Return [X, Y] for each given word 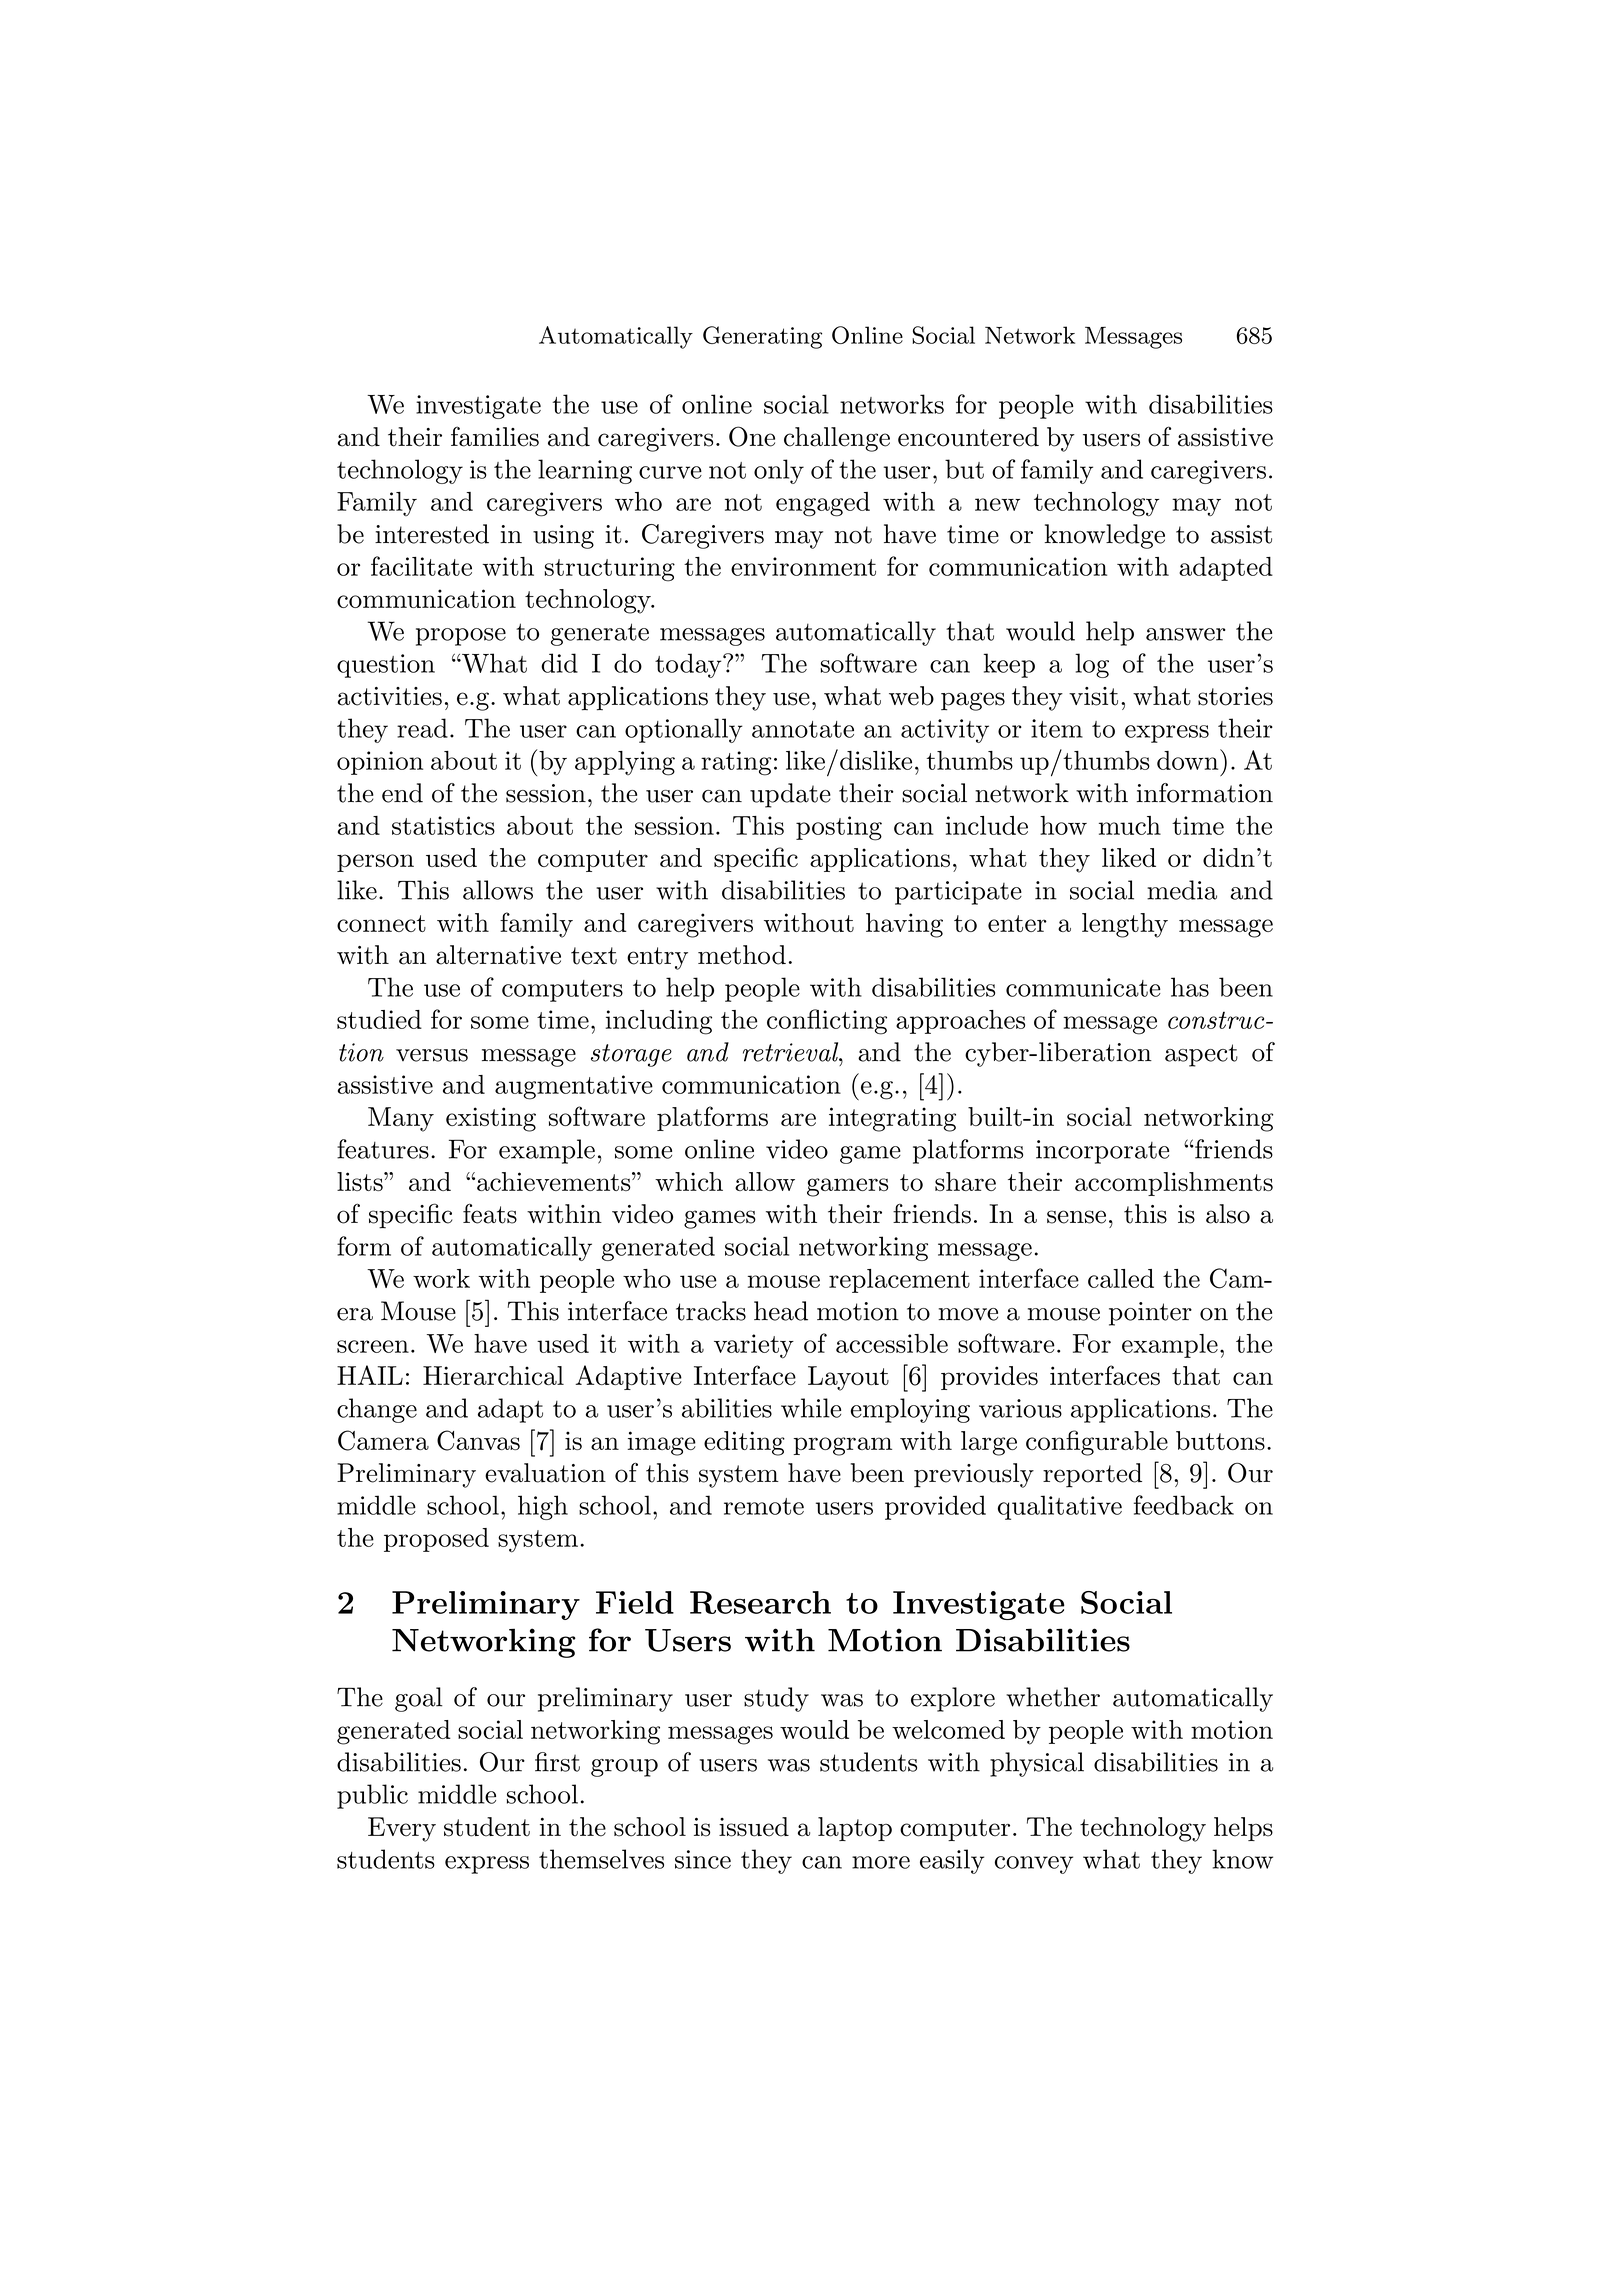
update [790, 795]
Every [402, 1829]
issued [754, 1827]
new [997, 504]
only [779, 471]
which [689, 1181]
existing [491, 1119]
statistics [443, 825]
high [543, 1507]
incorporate [1102, 1152]
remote [764, 1506]
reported [1092, 1475]
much [1130, 825]
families [495, 436]
